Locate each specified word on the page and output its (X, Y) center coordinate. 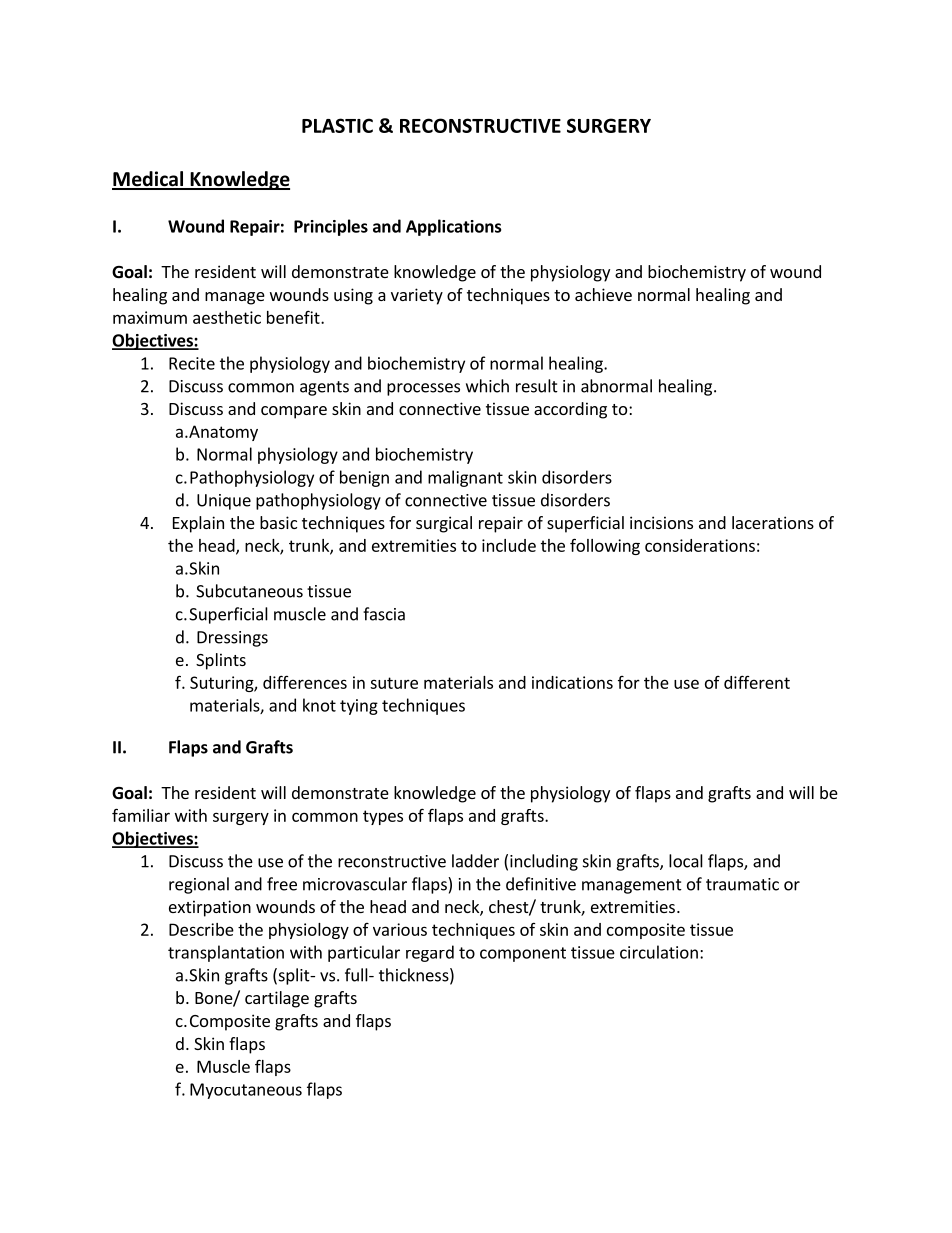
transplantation (226, 953)
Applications (453, 227)
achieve (603, 294)
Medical (149, 180)
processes (423, 389)
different (757, 682)
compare (294, 412)
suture (394, 683)
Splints (221, 661)
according (570, 410)
